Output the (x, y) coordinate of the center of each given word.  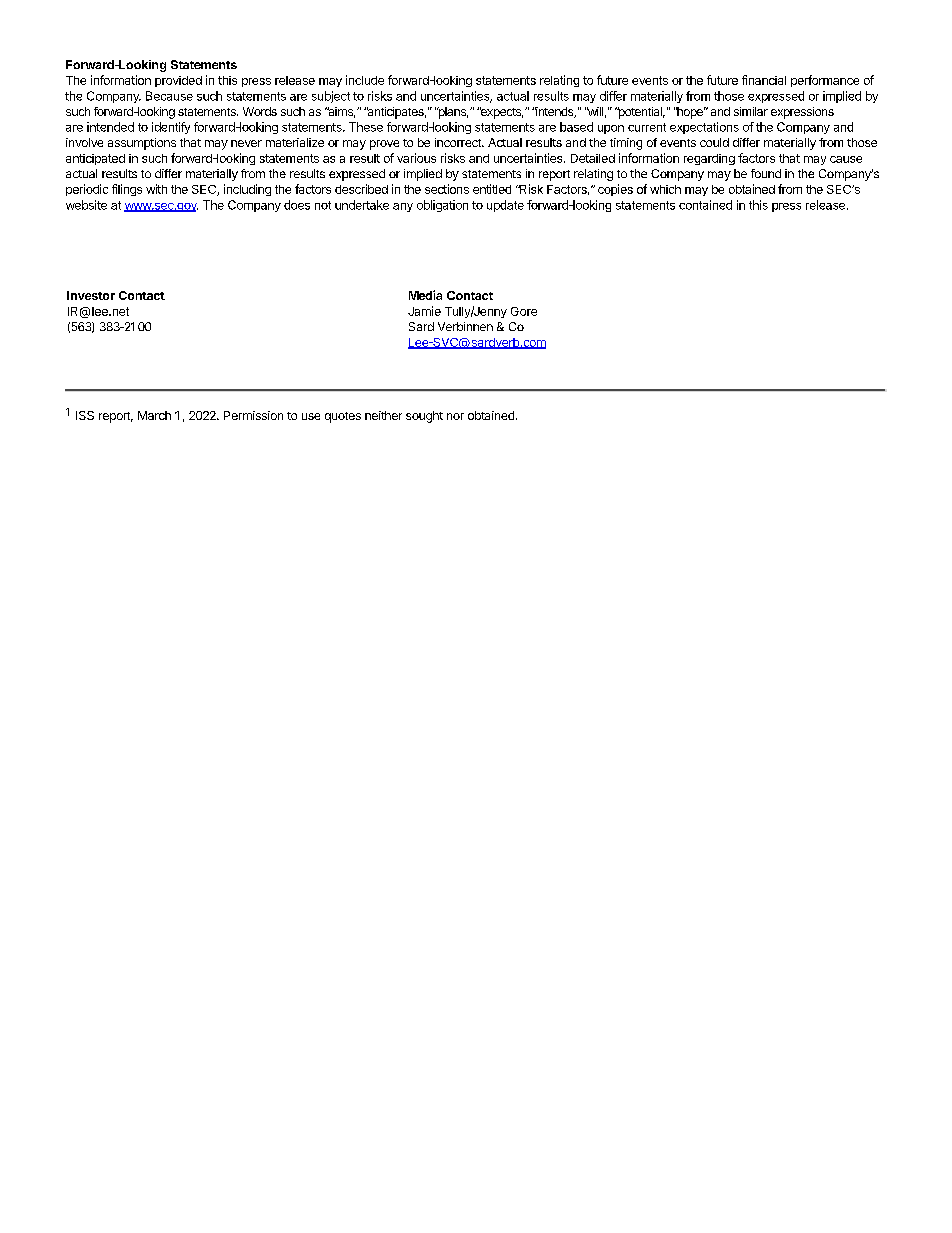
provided (178, 81)
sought (424, 417)
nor (455, 416)
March (154, 415)
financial (764, 80)
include (365, 80)
